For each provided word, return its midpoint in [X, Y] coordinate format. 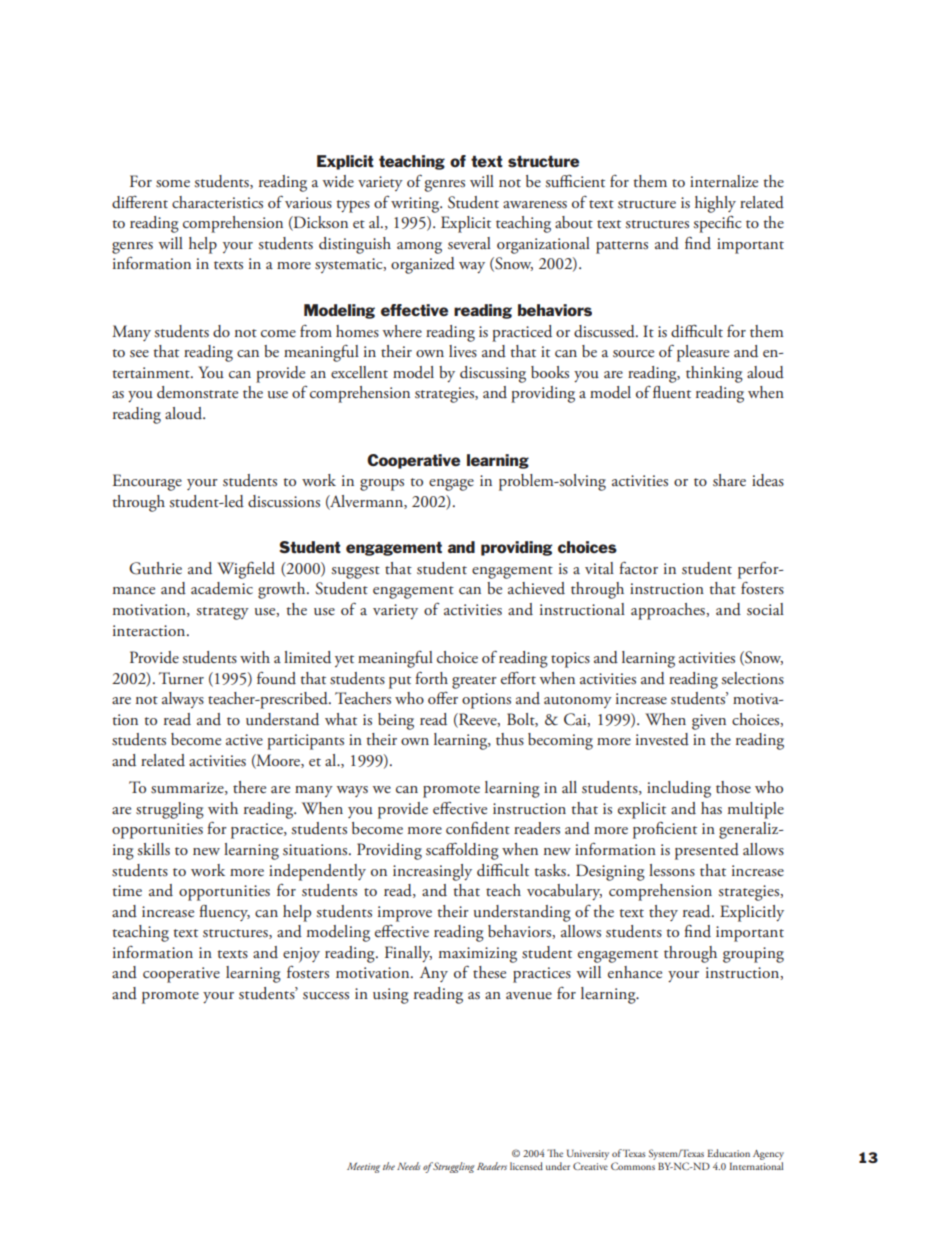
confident [478, 828]
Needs [408, 1166]
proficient [665, 830]
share [729, 480]
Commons [633, 1166]
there [249, 787]
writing [416, 205]
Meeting [363, 1167]
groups [382, 485]
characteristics [217, 202]
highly [715, 204]
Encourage [147, 482]
